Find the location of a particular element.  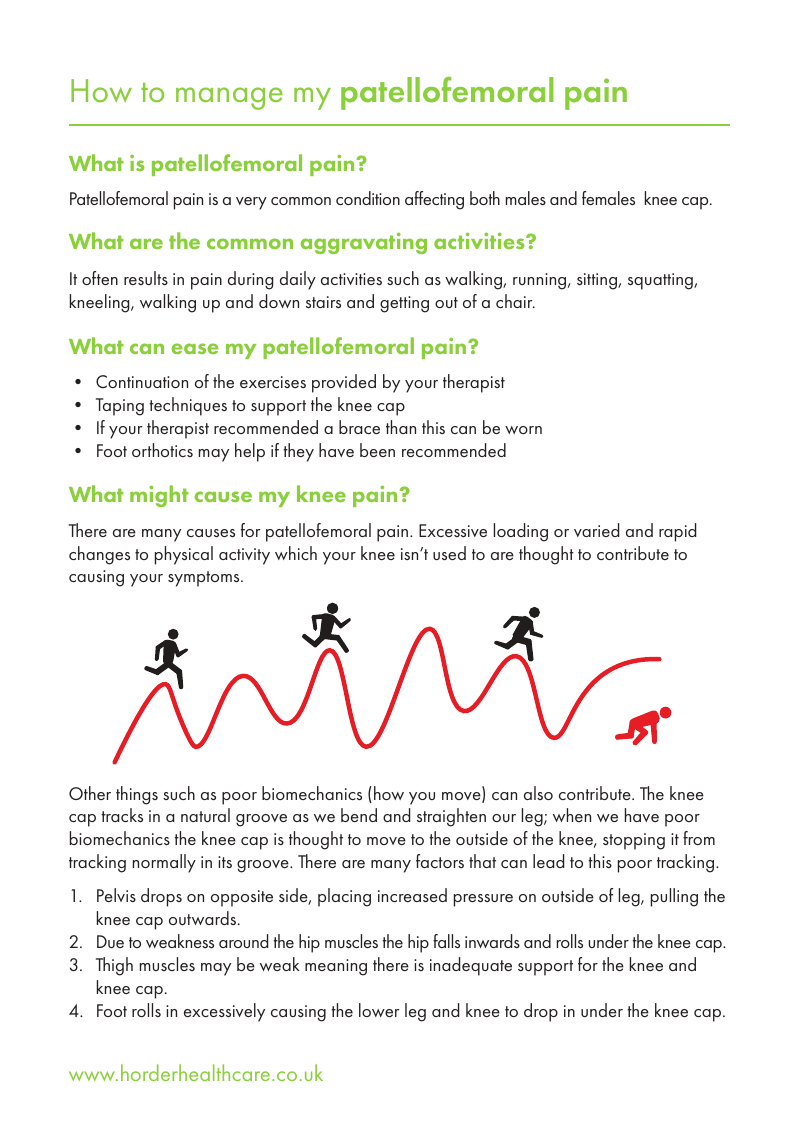

when is located at coordinates (572, 815).
